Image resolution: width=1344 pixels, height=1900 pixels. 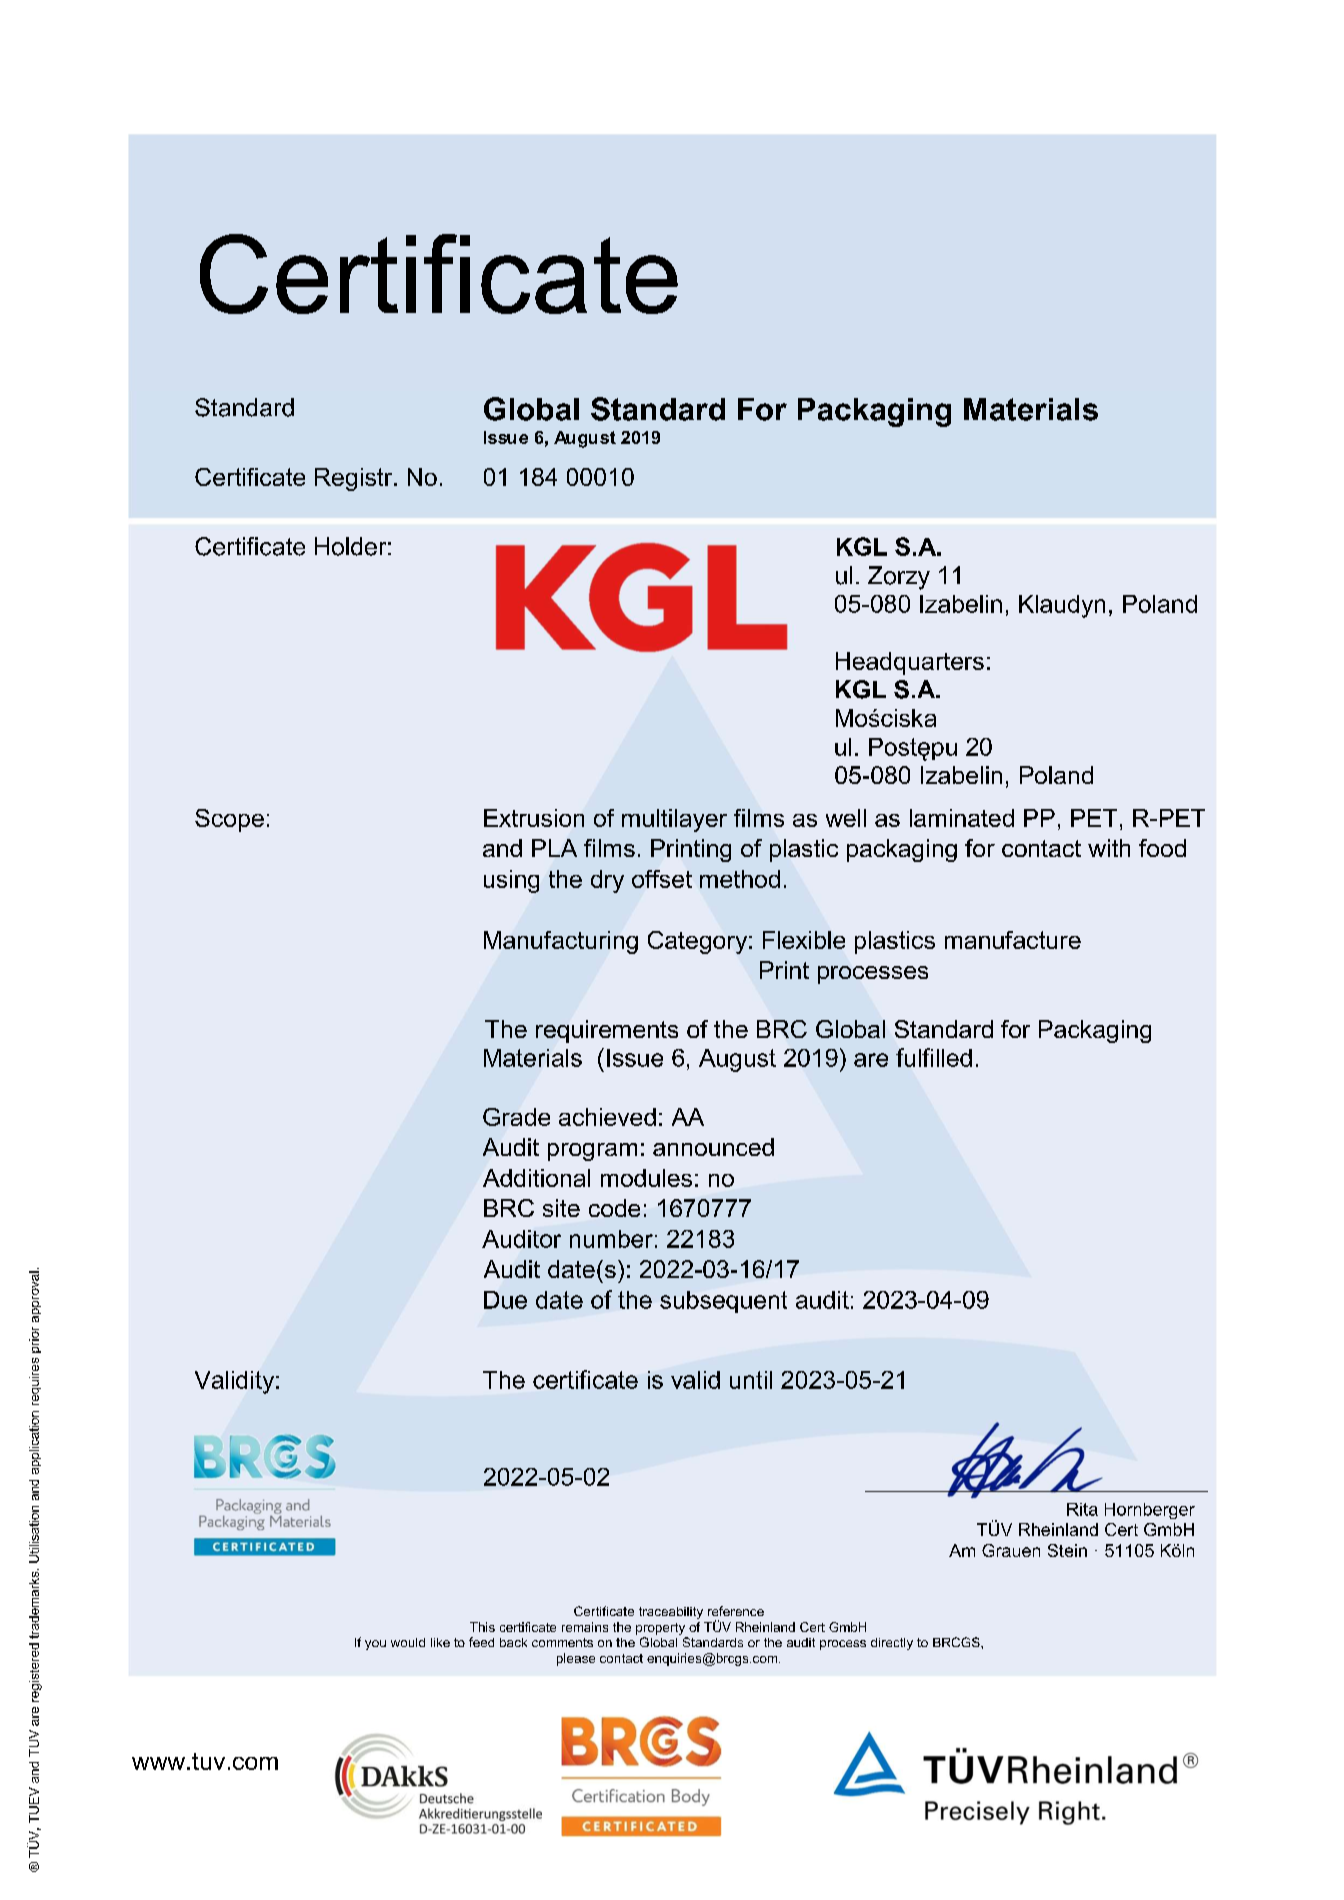 I want to click on until, so click(x=751, y=1380).
